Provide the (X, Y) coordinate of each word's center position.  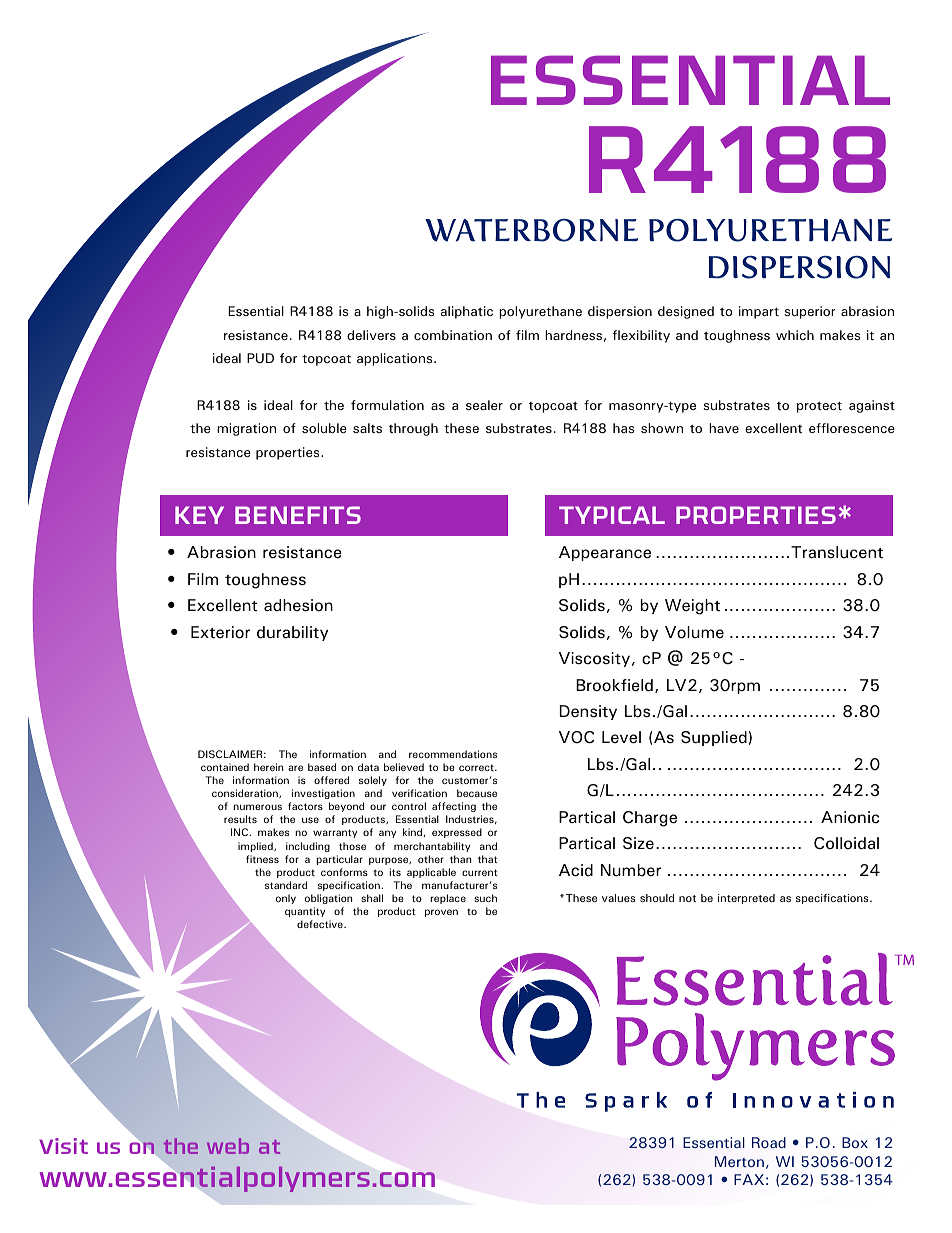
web (228, 1146)
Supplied (714, 738)
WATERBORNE (531, 230)
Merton (739, 1161)
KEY (199, 515)
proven (441, 913)
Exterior (220, 632)
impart (759, 312)
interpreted (746, 899)
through (413, 429)
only (286, 899)
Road (769, 1142)
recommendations (453, 754)
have (724, 428)
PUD (260, 358)
